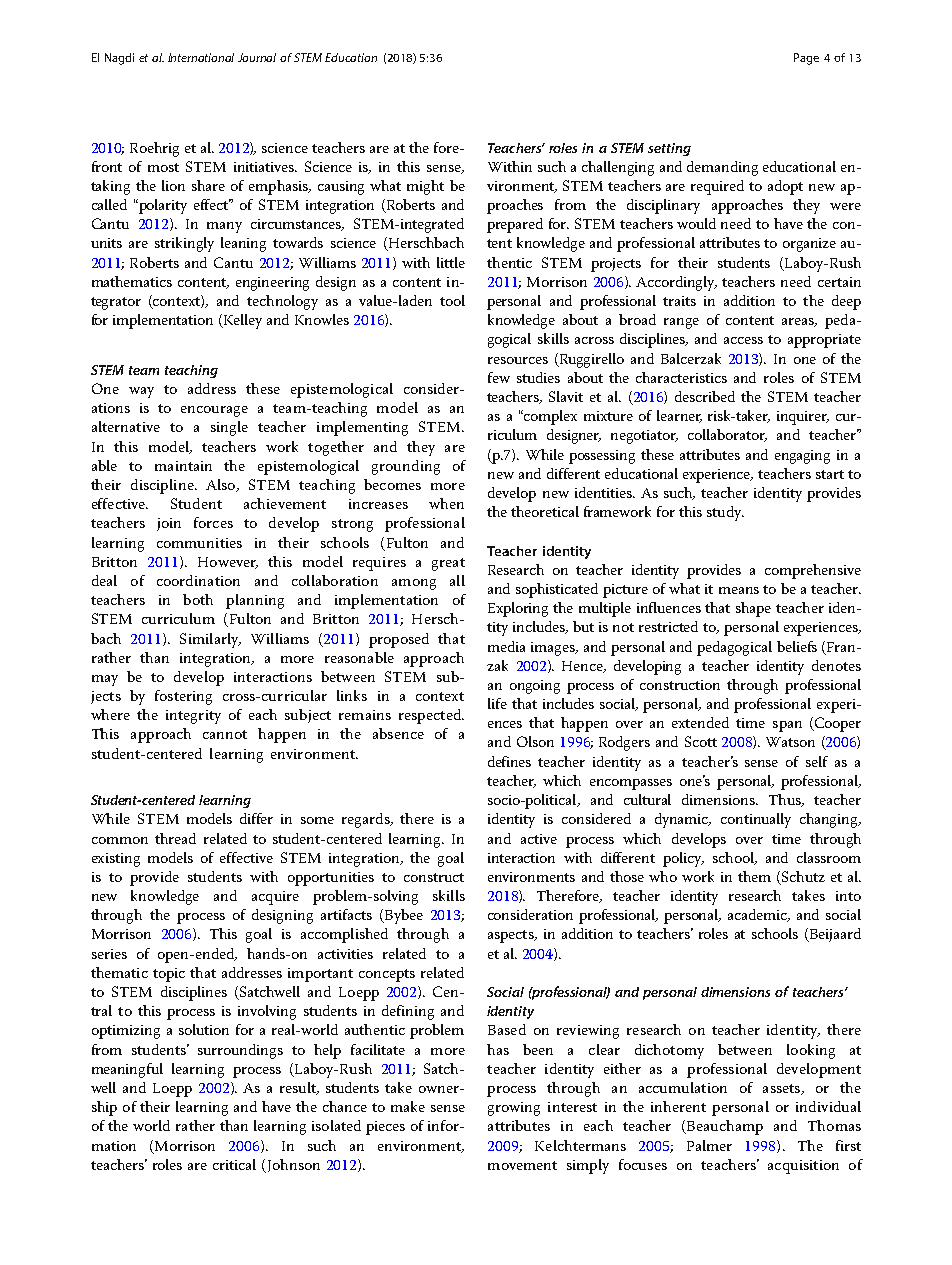  What do you see at coordinates (723, 1127) in the screenshot?
I see `Beauchamp` at bounding box center [723, 1127].
